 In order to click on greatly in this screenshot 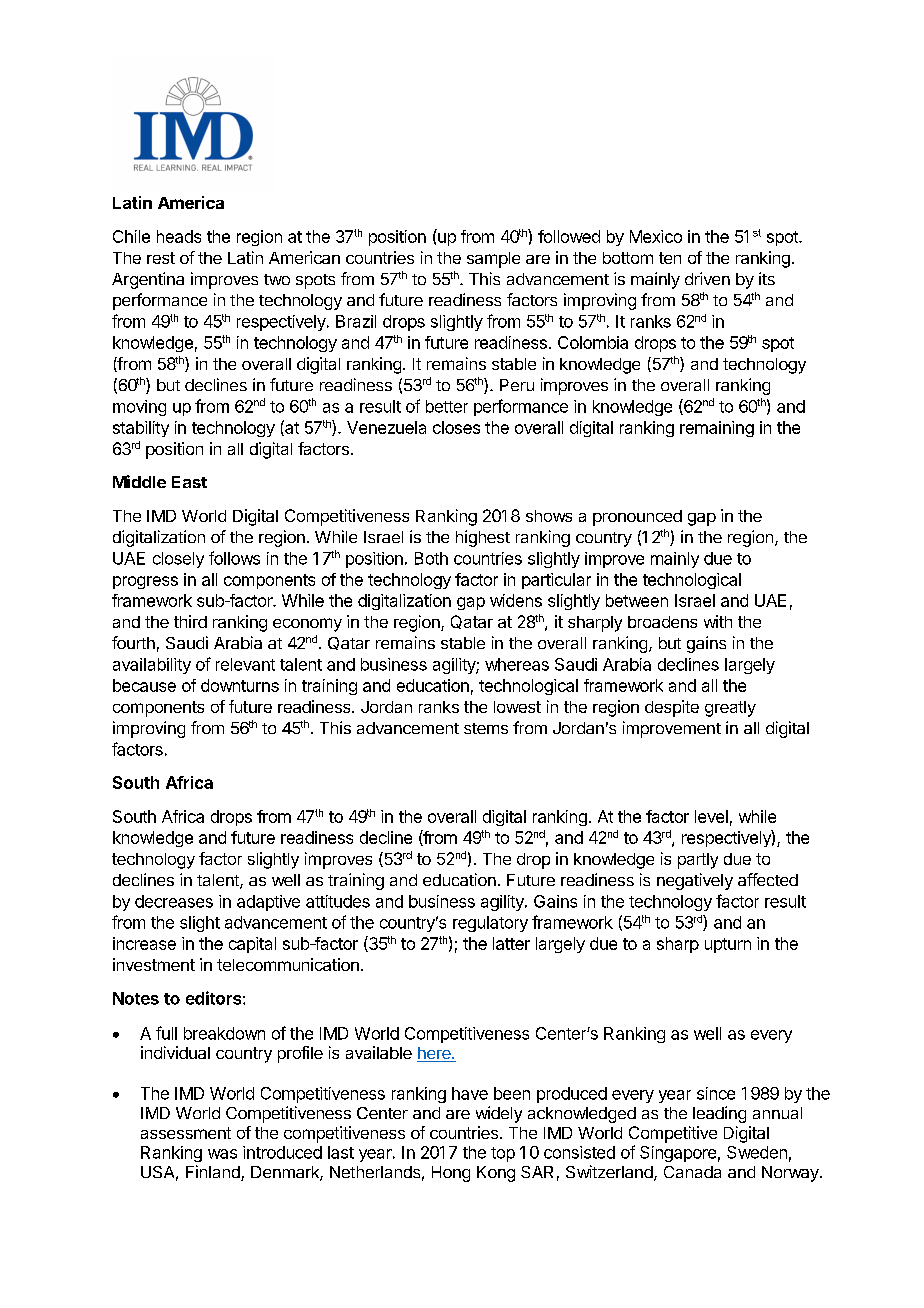, I will do `click(730, 709)`.
